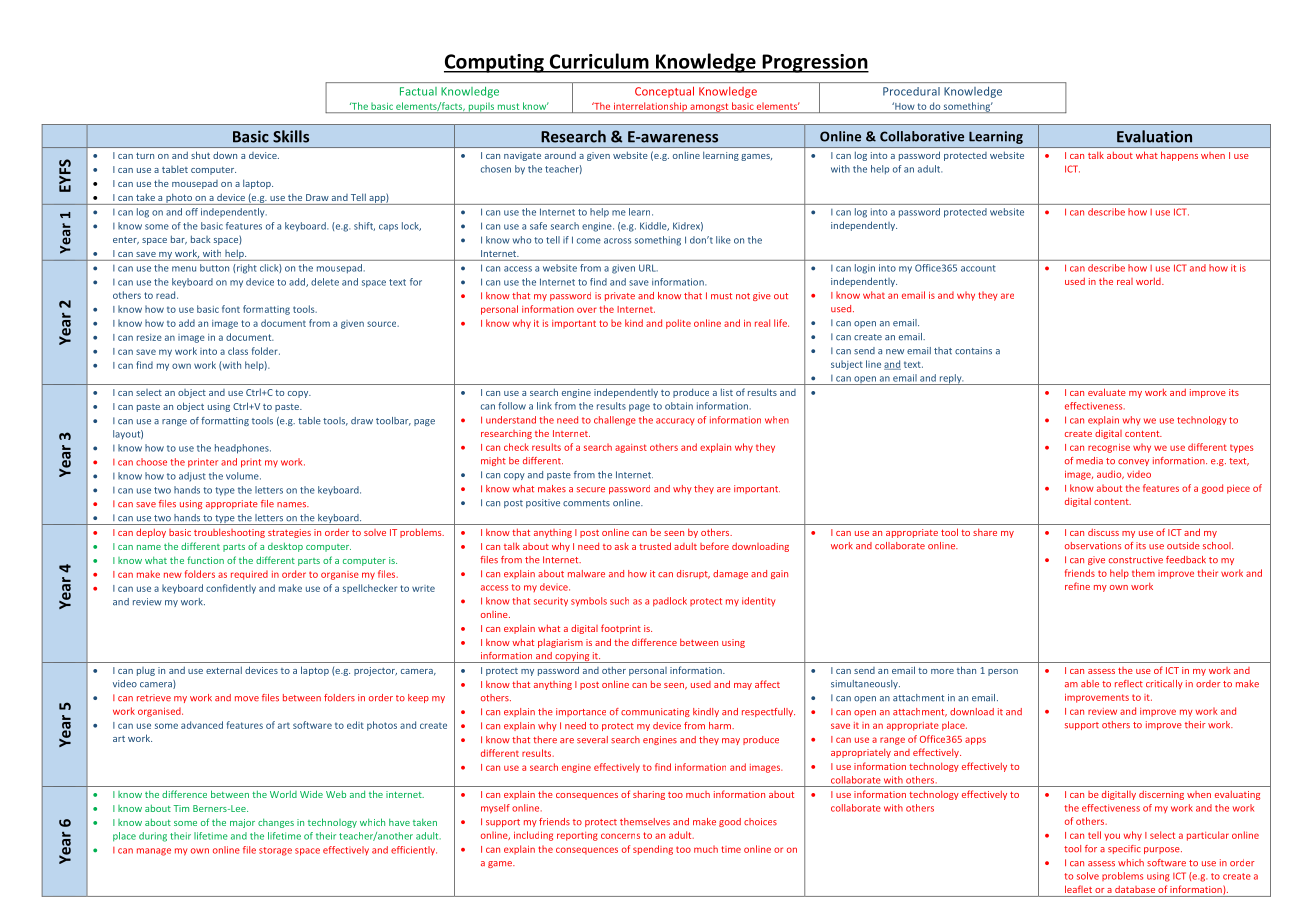  Describe the element at coordinates (664, 92) in the screenshot. I see `Conceptual` at that location.
